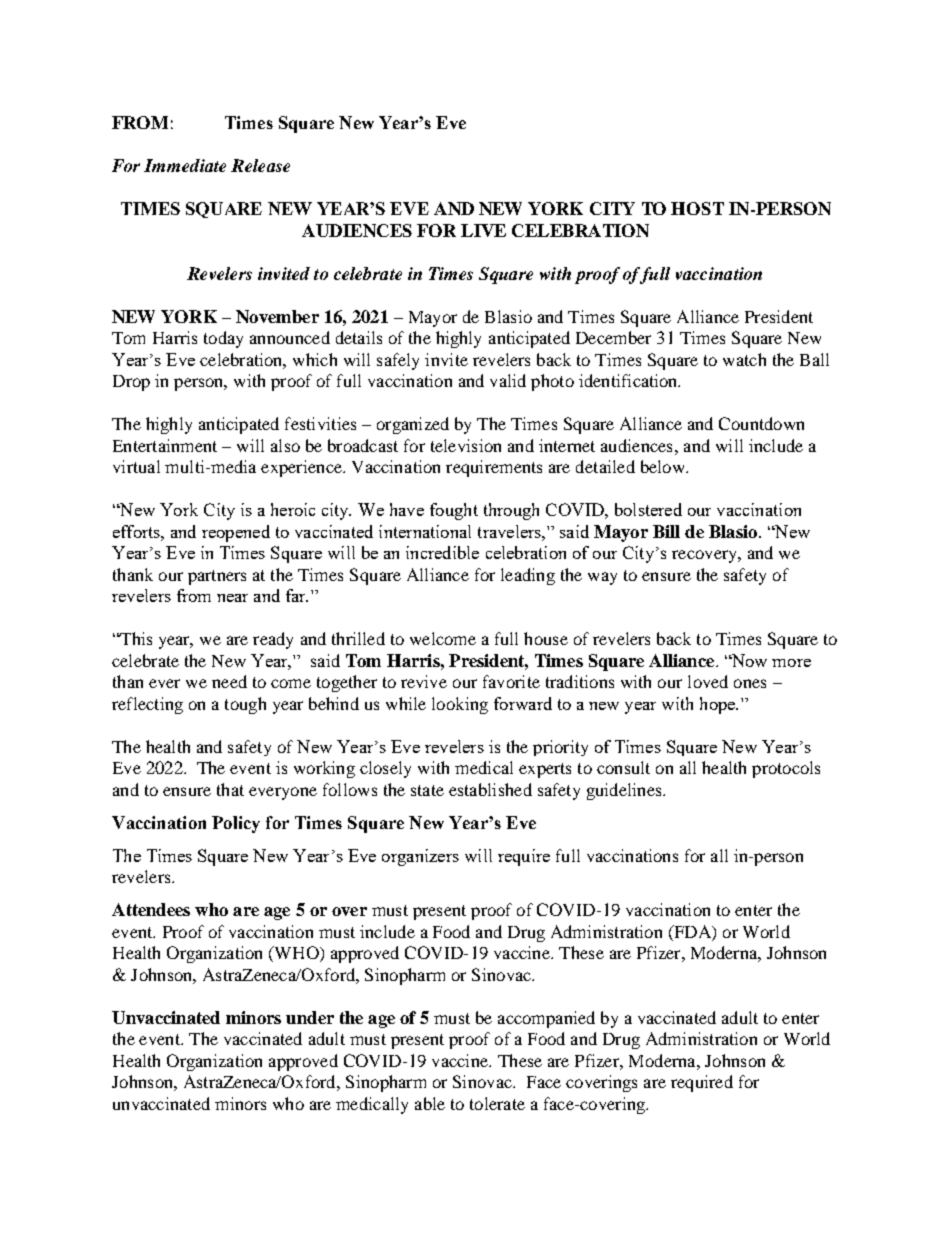  What do you see at coordinates (697, 208) in the screenshot?
I see `HOST` at bounding box center [697, 208].
